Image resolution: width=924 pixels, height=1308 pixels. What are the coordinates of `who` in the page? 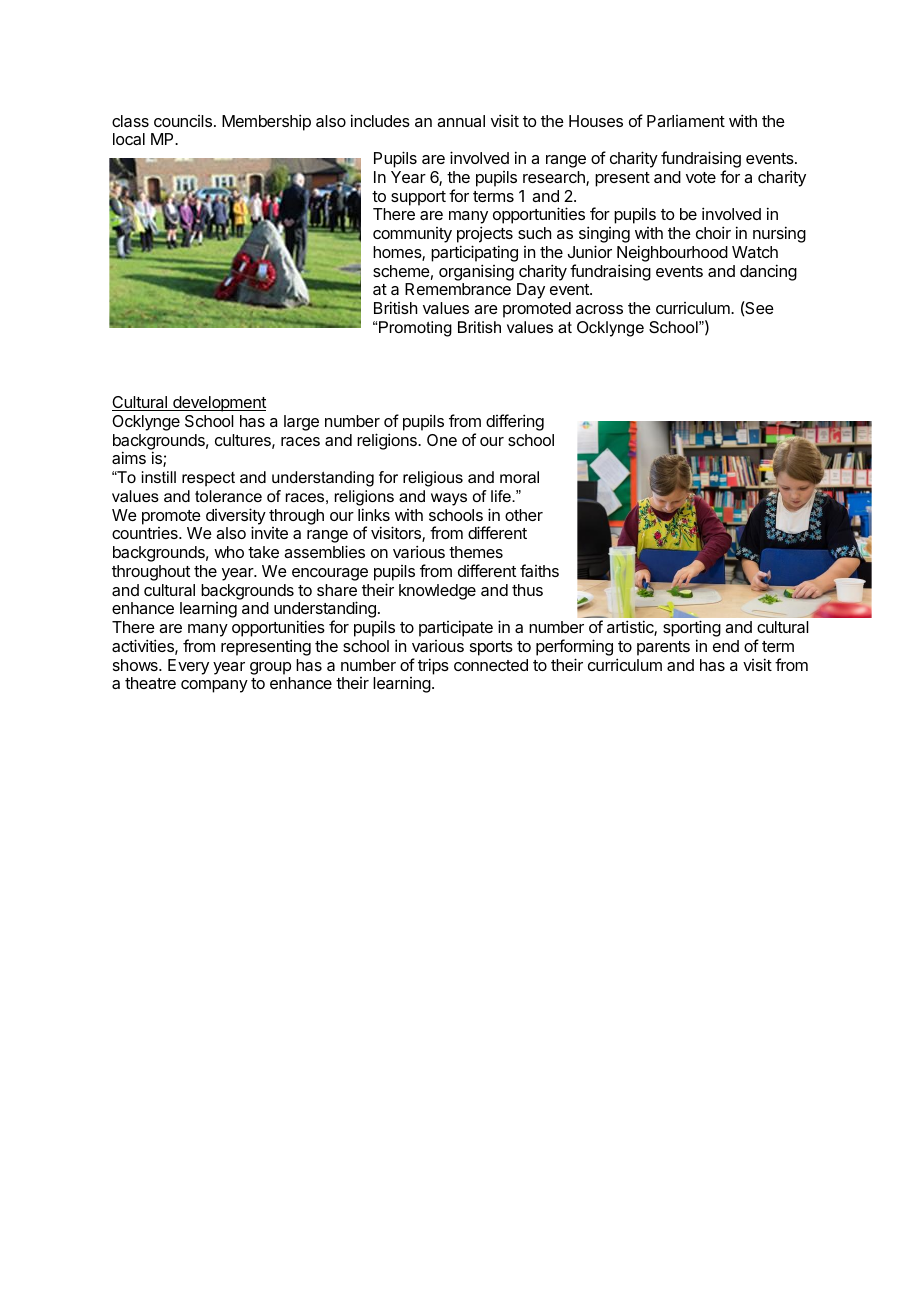 It's located at (229, 552).
